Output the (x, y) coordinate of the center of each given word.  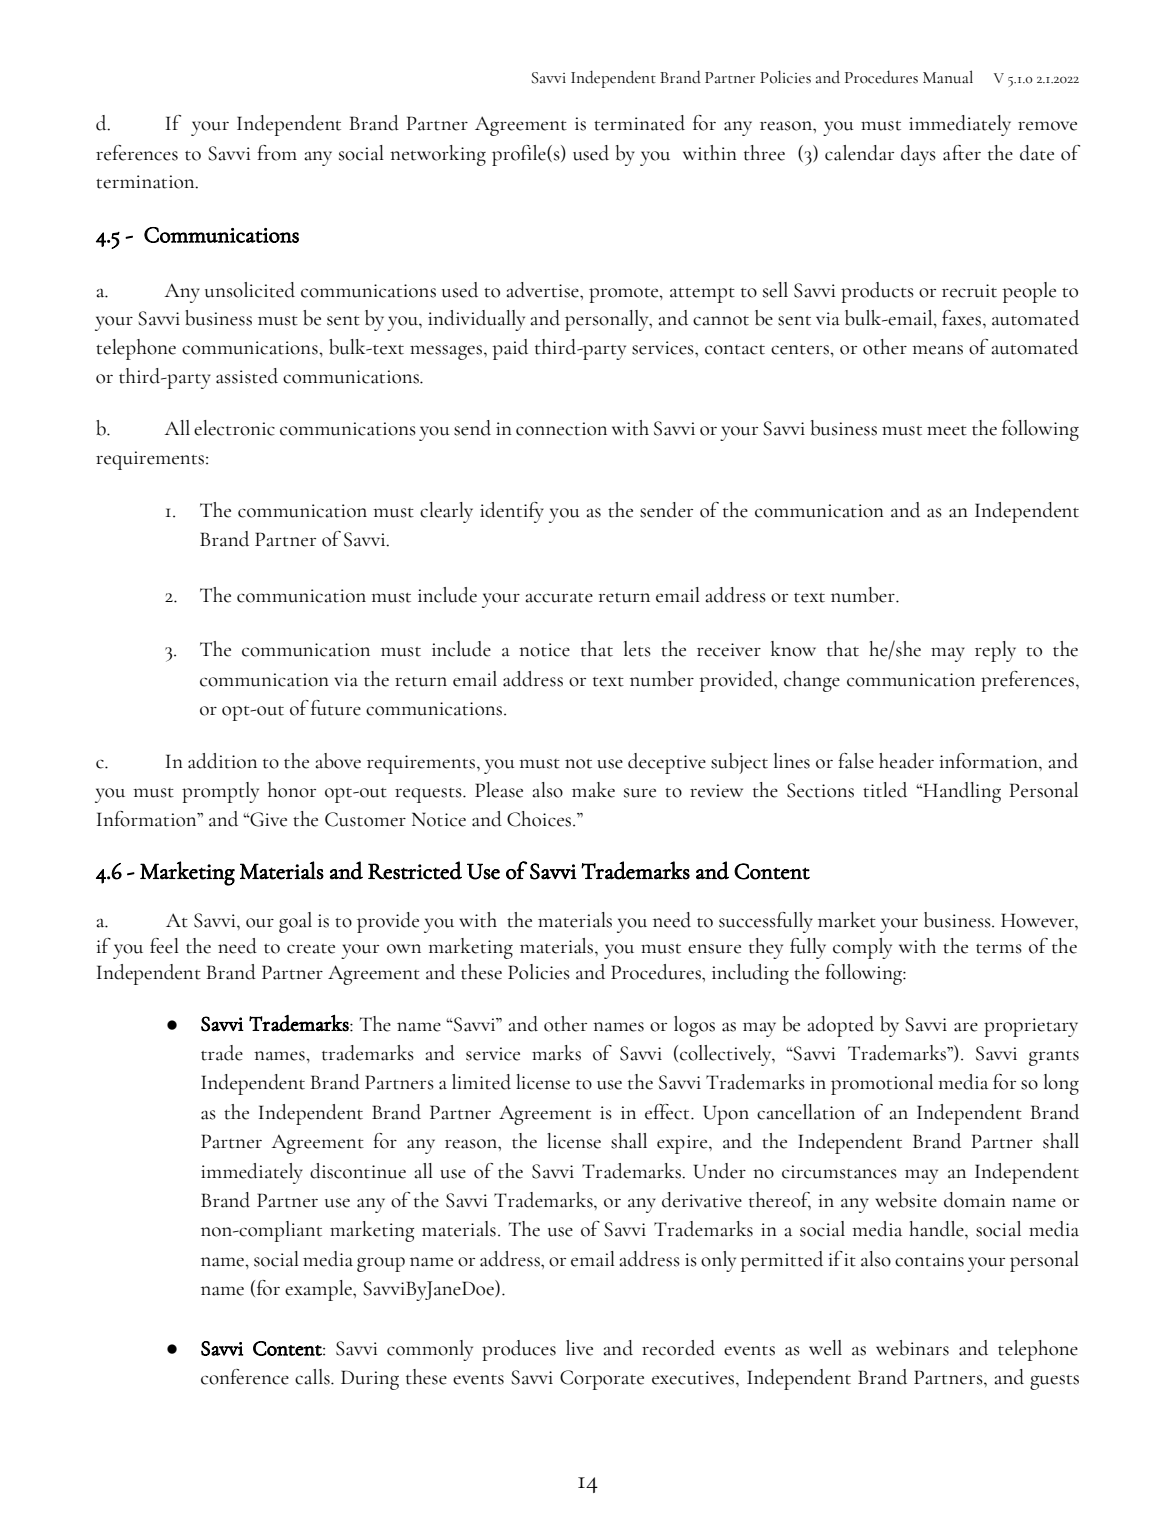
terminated (639, 123)
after (962, 153)
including (750, 974)
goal (295, 922)
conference (245, 1377)
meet (947, 431)
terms (999, 949)
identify (512, 512)
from (277, 153)
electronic (234, 428)
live (579, 1348)
